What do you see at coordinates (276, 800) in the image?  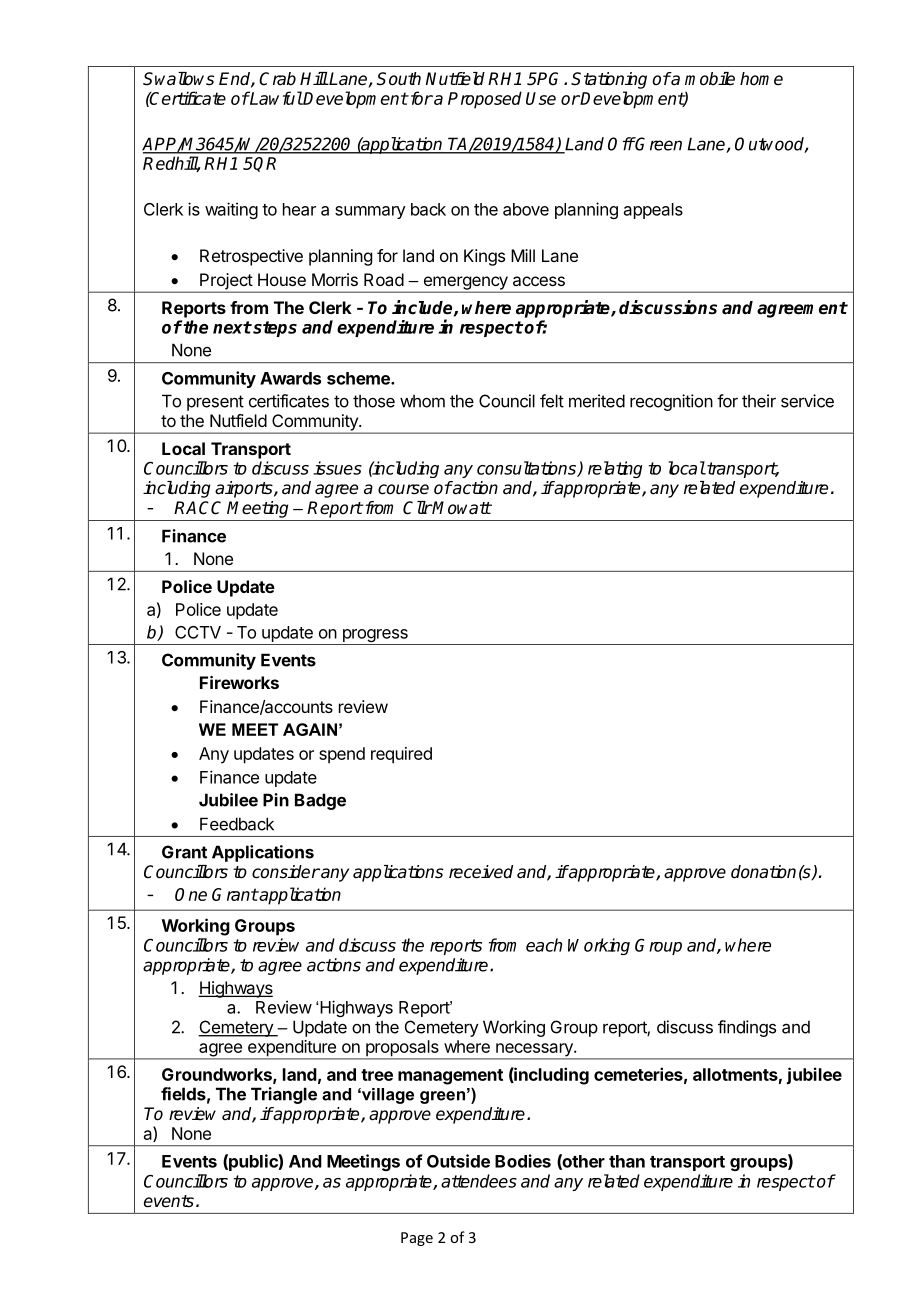 I see `Pin` at bounding box center [276, 800].
